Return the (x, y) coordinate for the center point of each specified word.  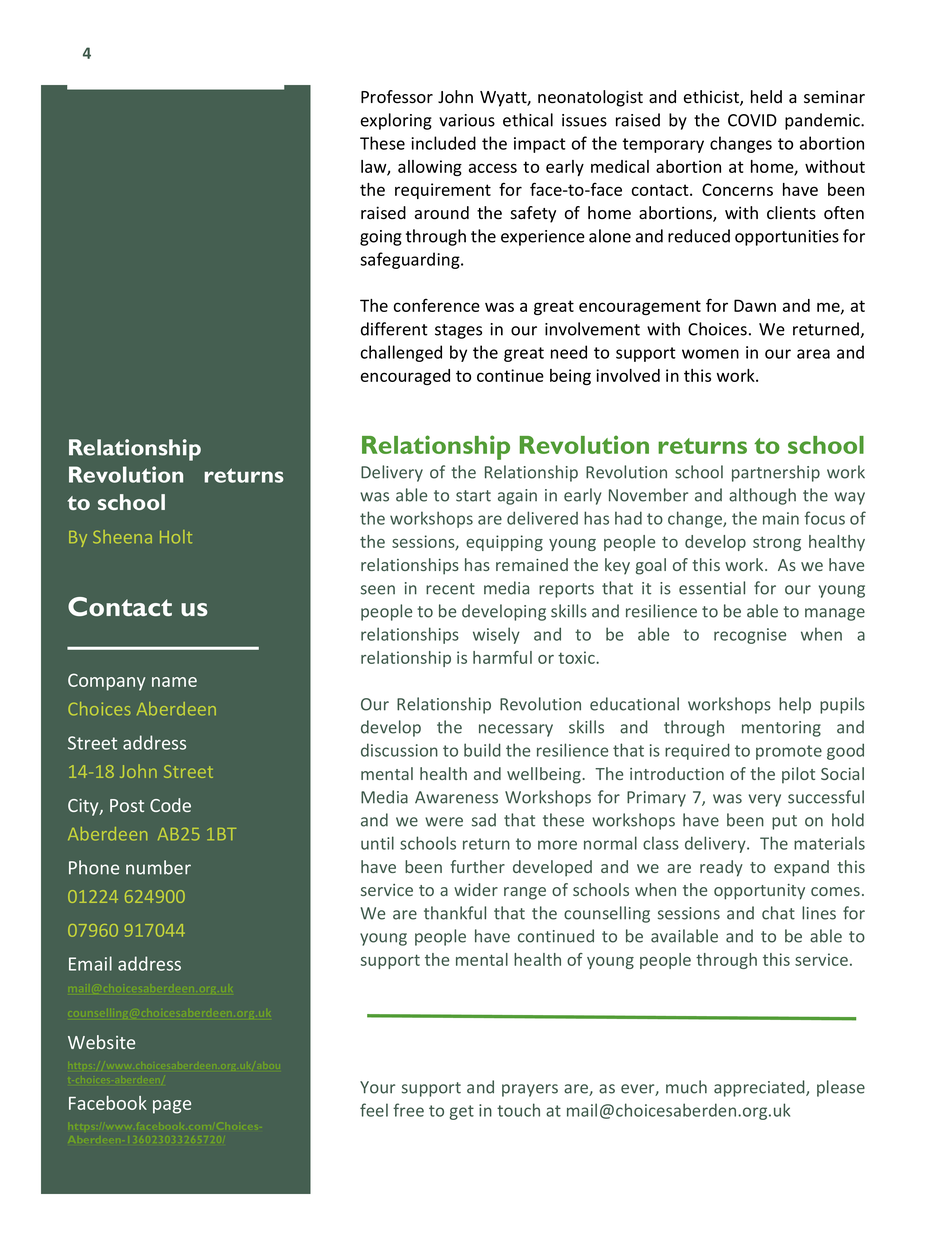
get (462, 1112)
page (172, 1107)
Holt (176, 537)
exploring (396, 121)
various (467, 120)
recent (450, 589)
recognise (750, 636)
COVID (752, 120)
